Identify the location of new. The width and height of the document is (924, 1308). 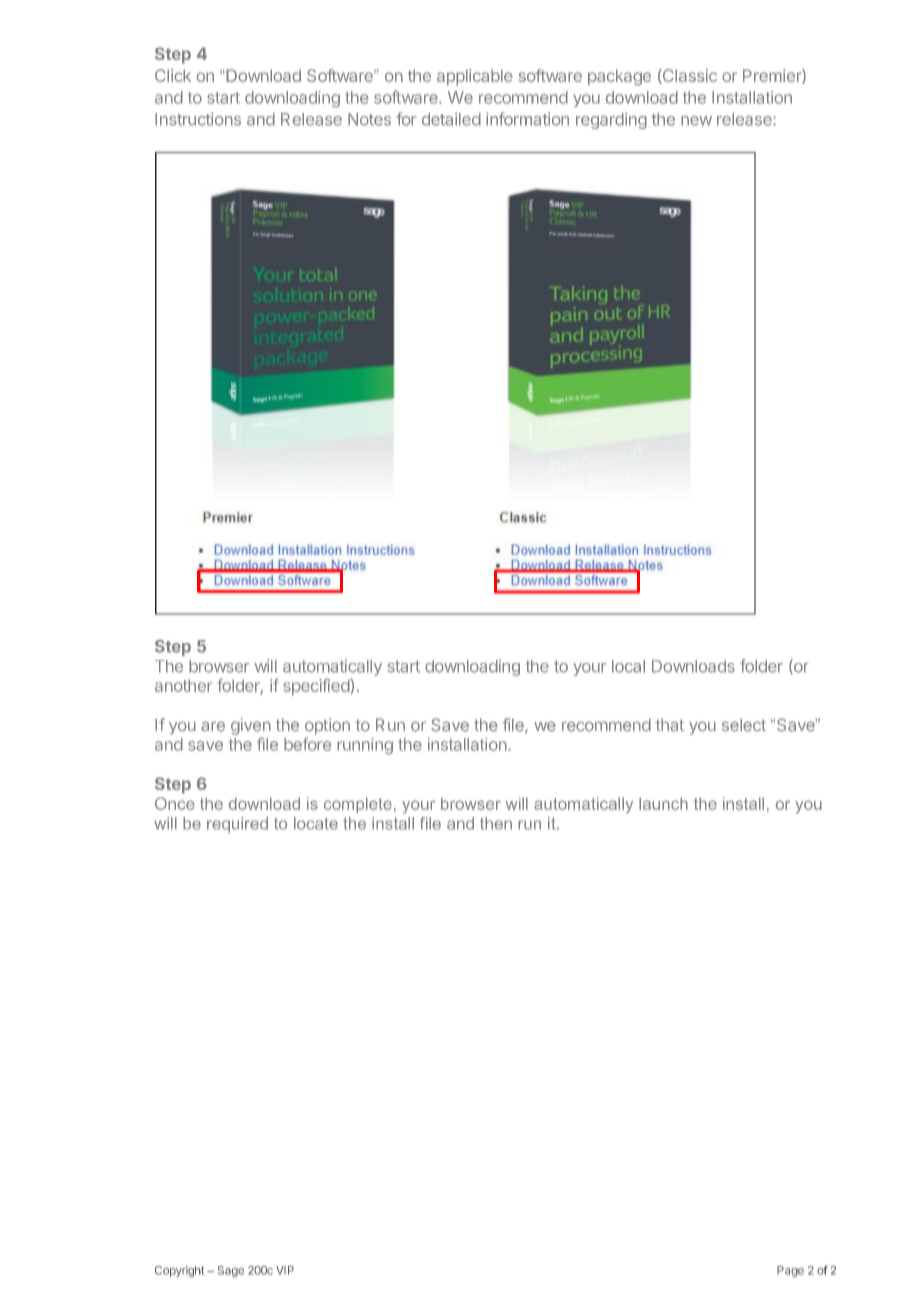
(696, 121).
